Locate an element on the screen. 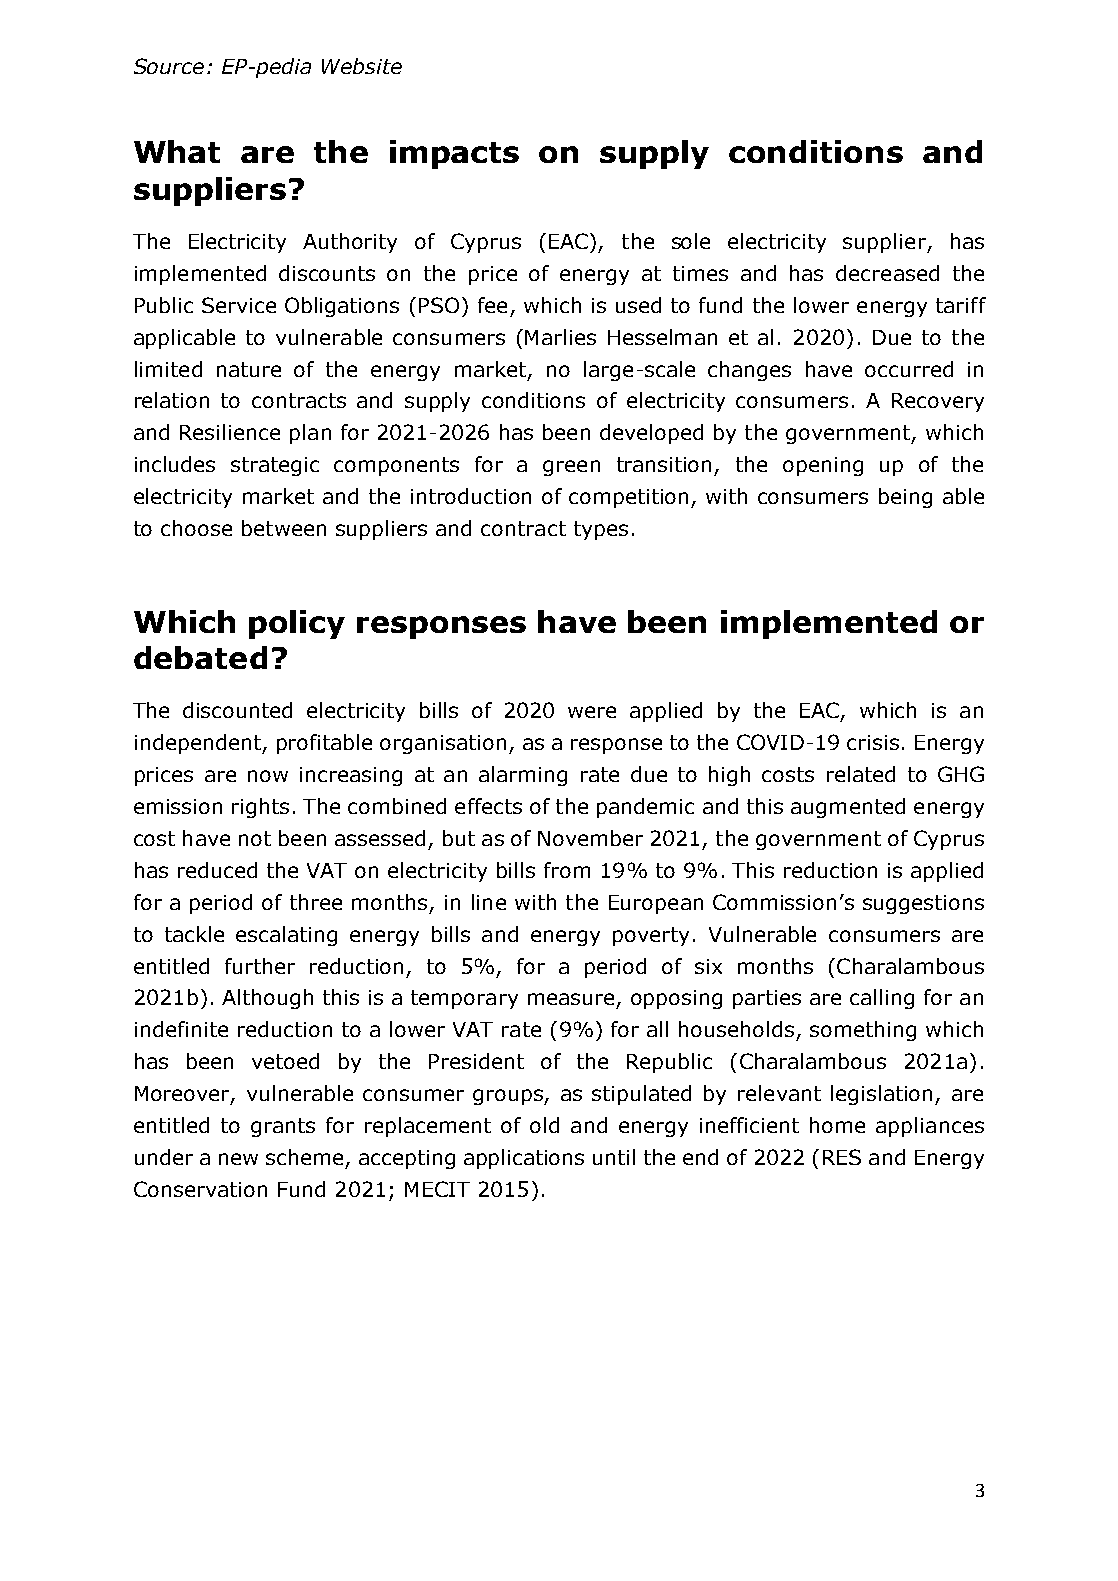 The width and height of the screenshot is (1118, 1581). nature is located at coordinates (249, 369).
